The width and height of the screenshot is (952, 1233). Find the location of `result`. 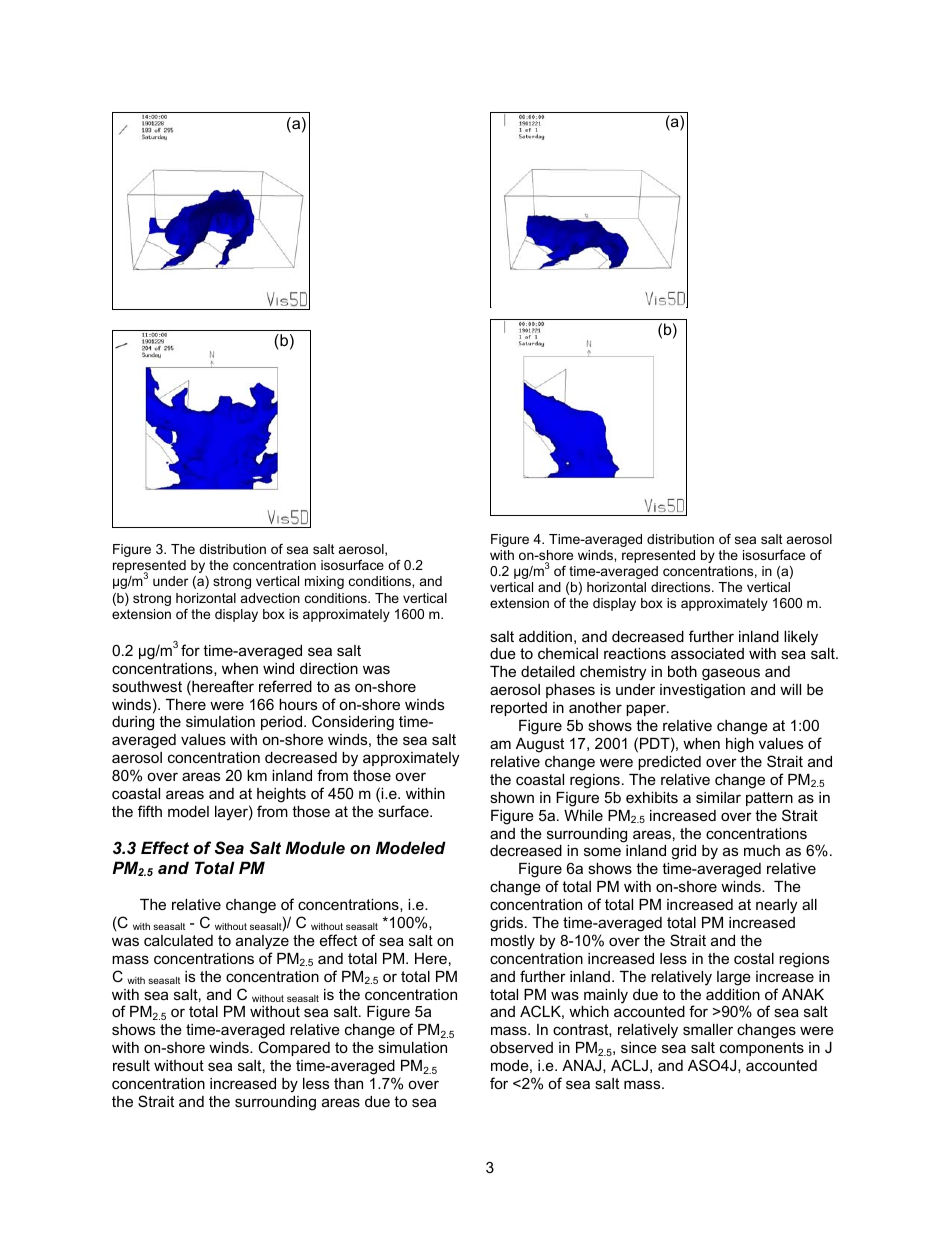

result is located at coordinates (131, 1065).
